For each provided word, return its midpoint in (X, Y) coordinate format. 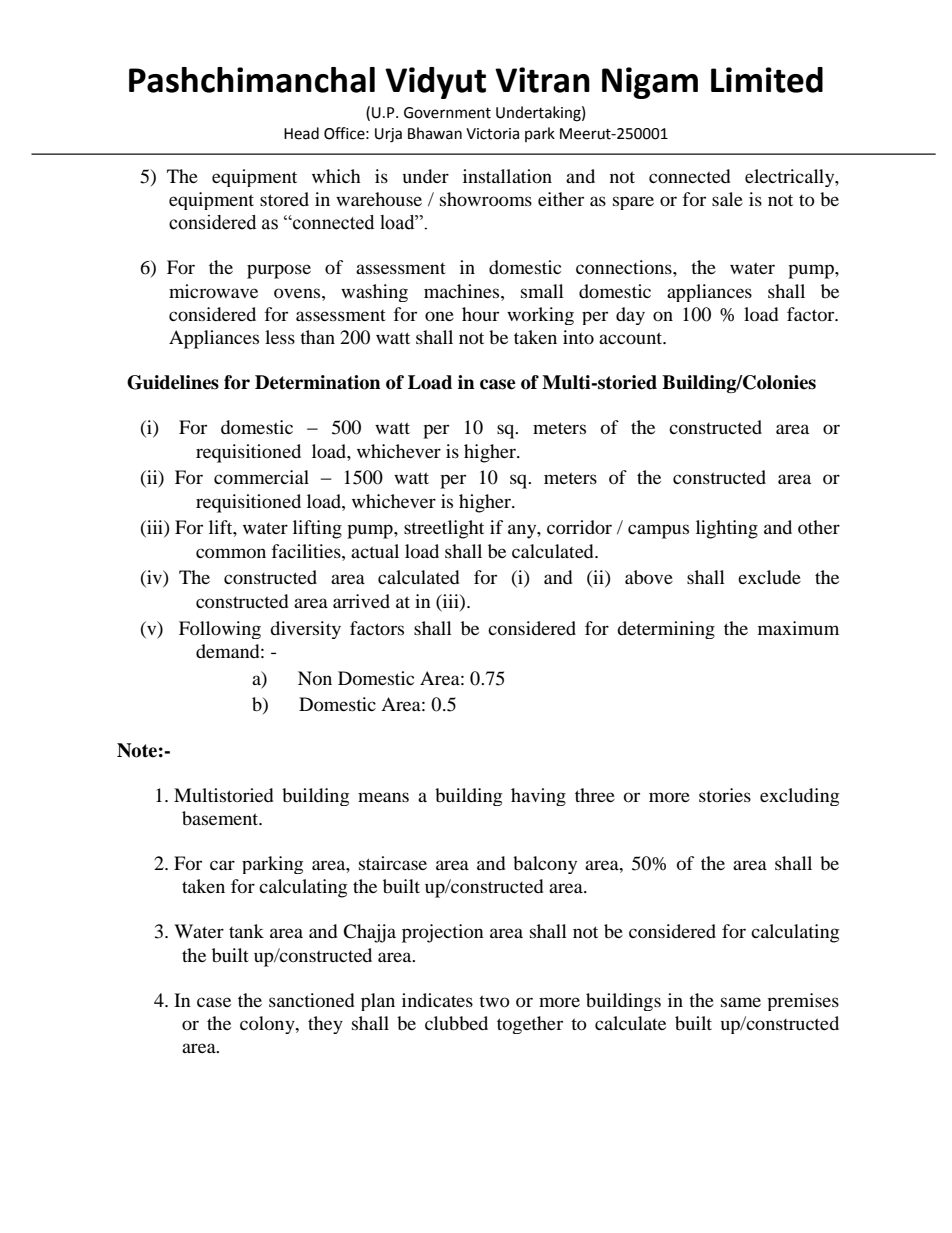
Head (301, 133)
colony (268, 1025)
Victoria (492, 134)
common (231, 553)
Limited (767, 80)
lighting (727, 529)
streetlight (444, 529)
